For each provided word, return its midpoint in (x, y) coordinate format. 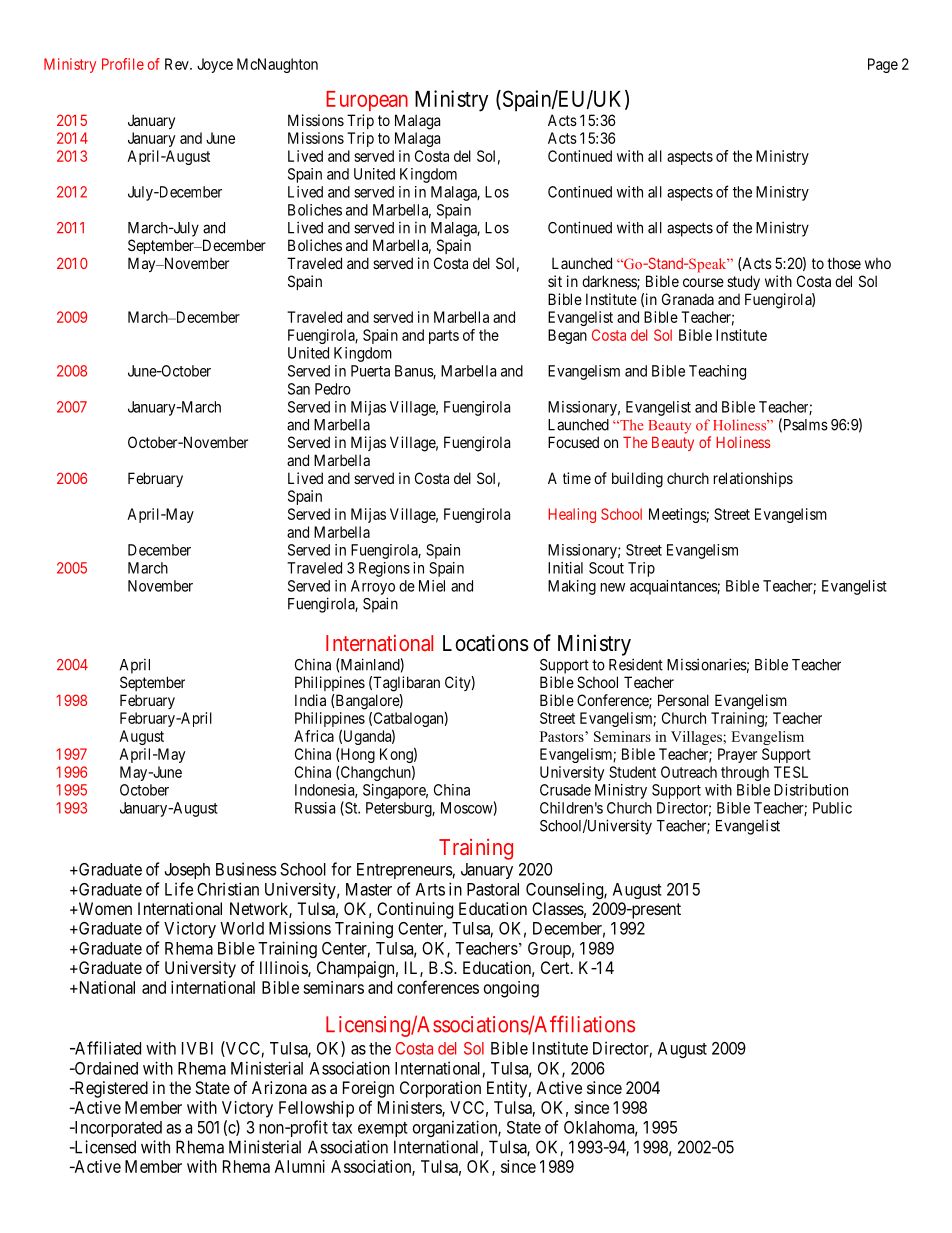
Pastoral (493, 889)
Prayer (737, 755)
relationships (753, 479)
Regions (384, 569)
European (367, 101)
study (743, 282)
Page (883, 65)
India (310, 700)
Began (567, 336)
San (299, 389)
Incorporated (117, 1129)
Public (832, 808)
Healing (572, 515)
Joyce (215, 65)
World (242, 928)
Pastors (563, 736)
